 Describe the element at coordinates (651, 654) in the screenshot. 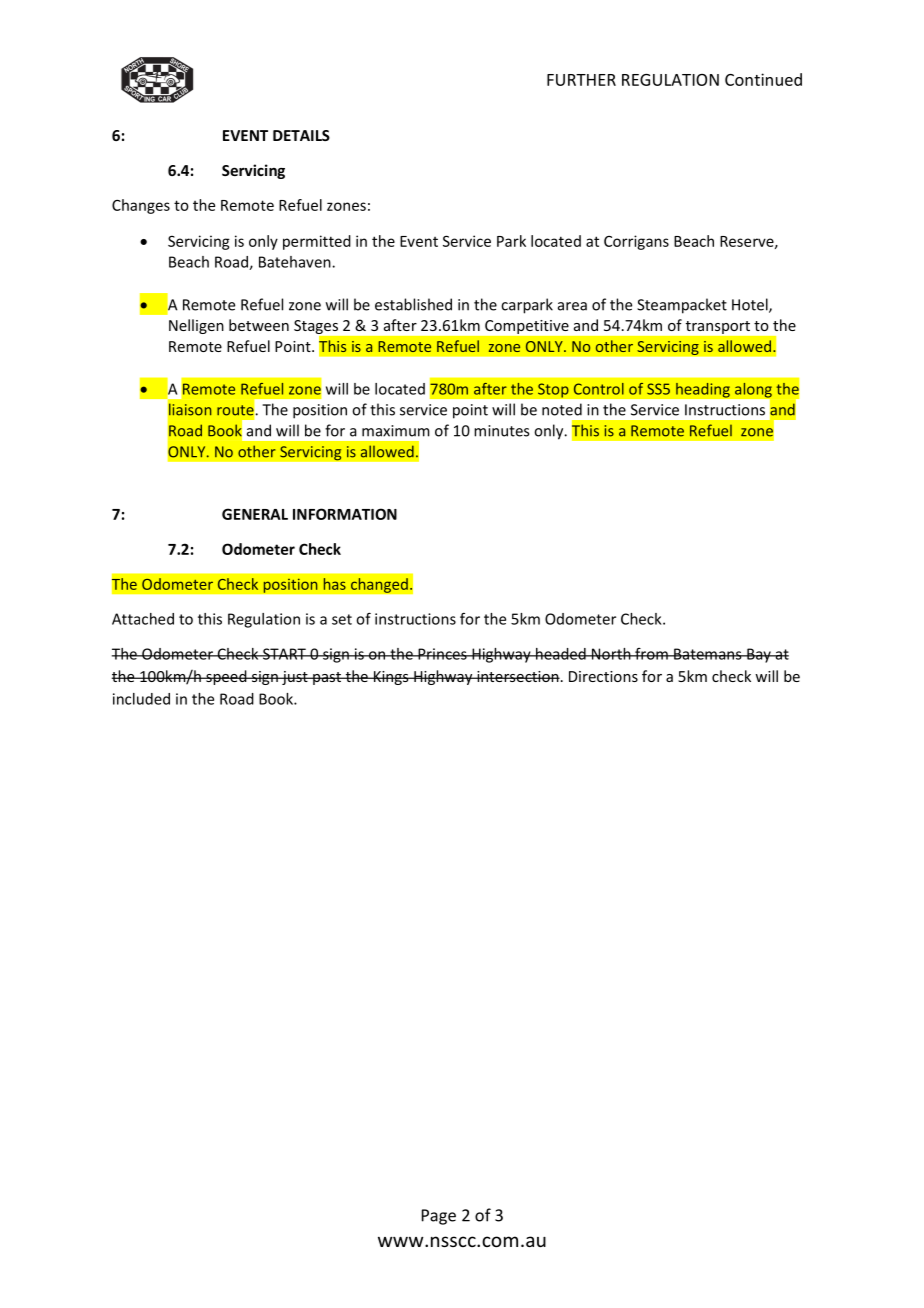

I see `from` at that location.
